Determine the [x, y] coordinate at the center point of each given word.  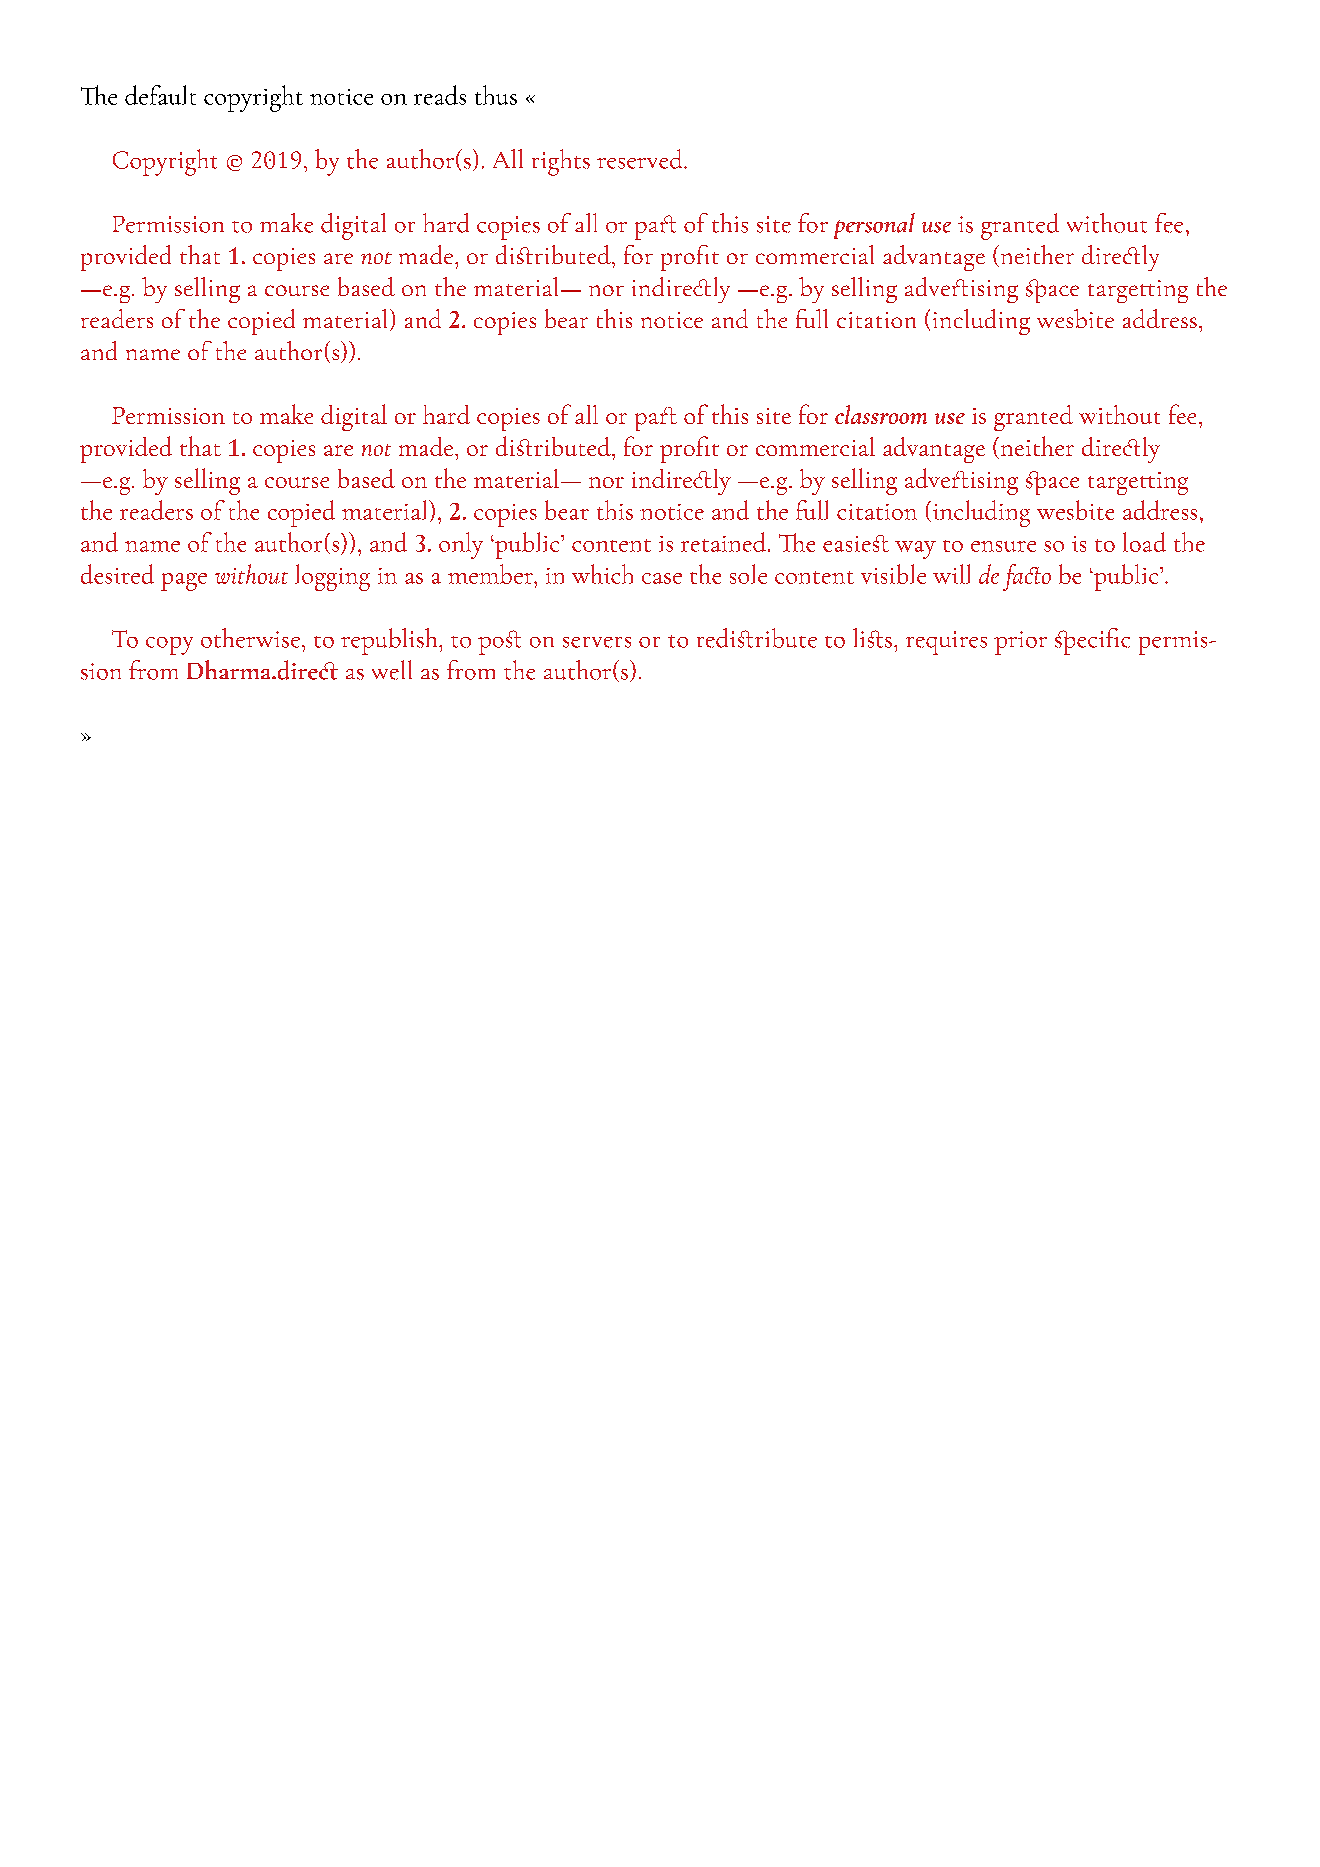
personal [874, 226]
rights [561, 162]
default [160, 95]
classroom [881, 414]
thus [496, 95]
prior [1020, 643]
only [461, 545]
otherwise [250, 638]
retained [725, 542]
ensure [1003, 546]
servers [597, 642]
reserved [641, 159]
